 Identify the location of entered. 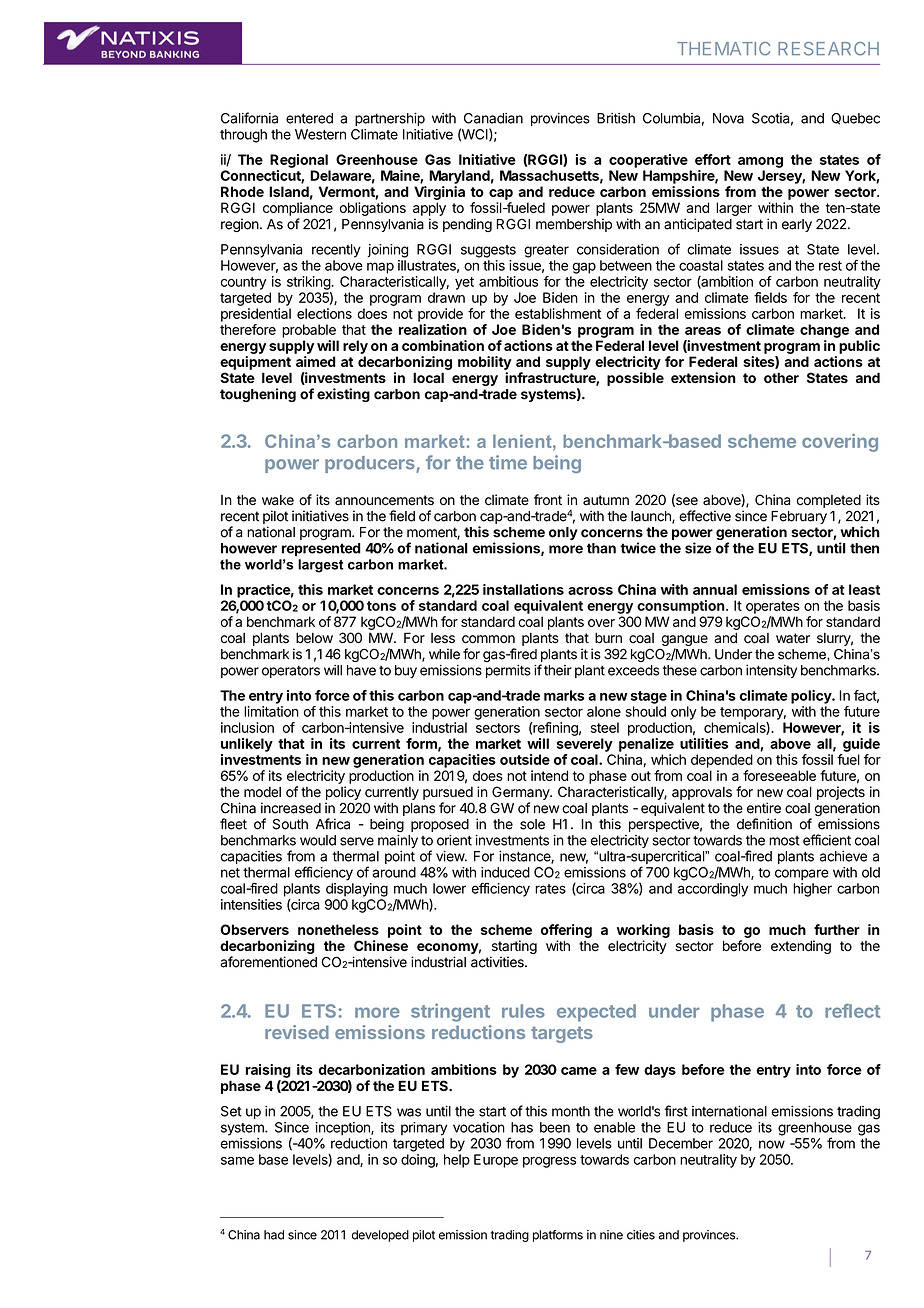
(309, 118).
